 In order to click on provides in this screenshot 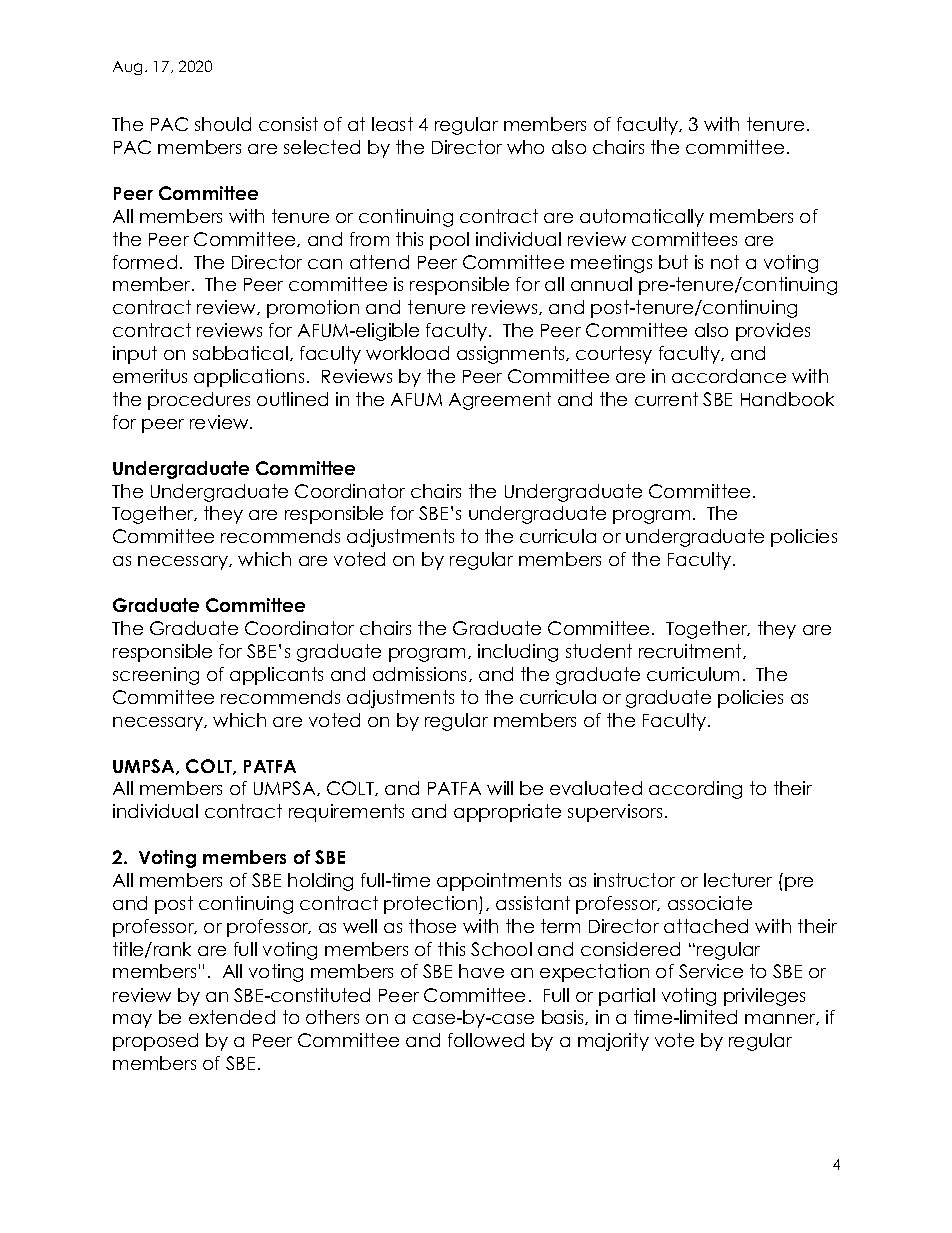, I will do `click(773, 332)`.
